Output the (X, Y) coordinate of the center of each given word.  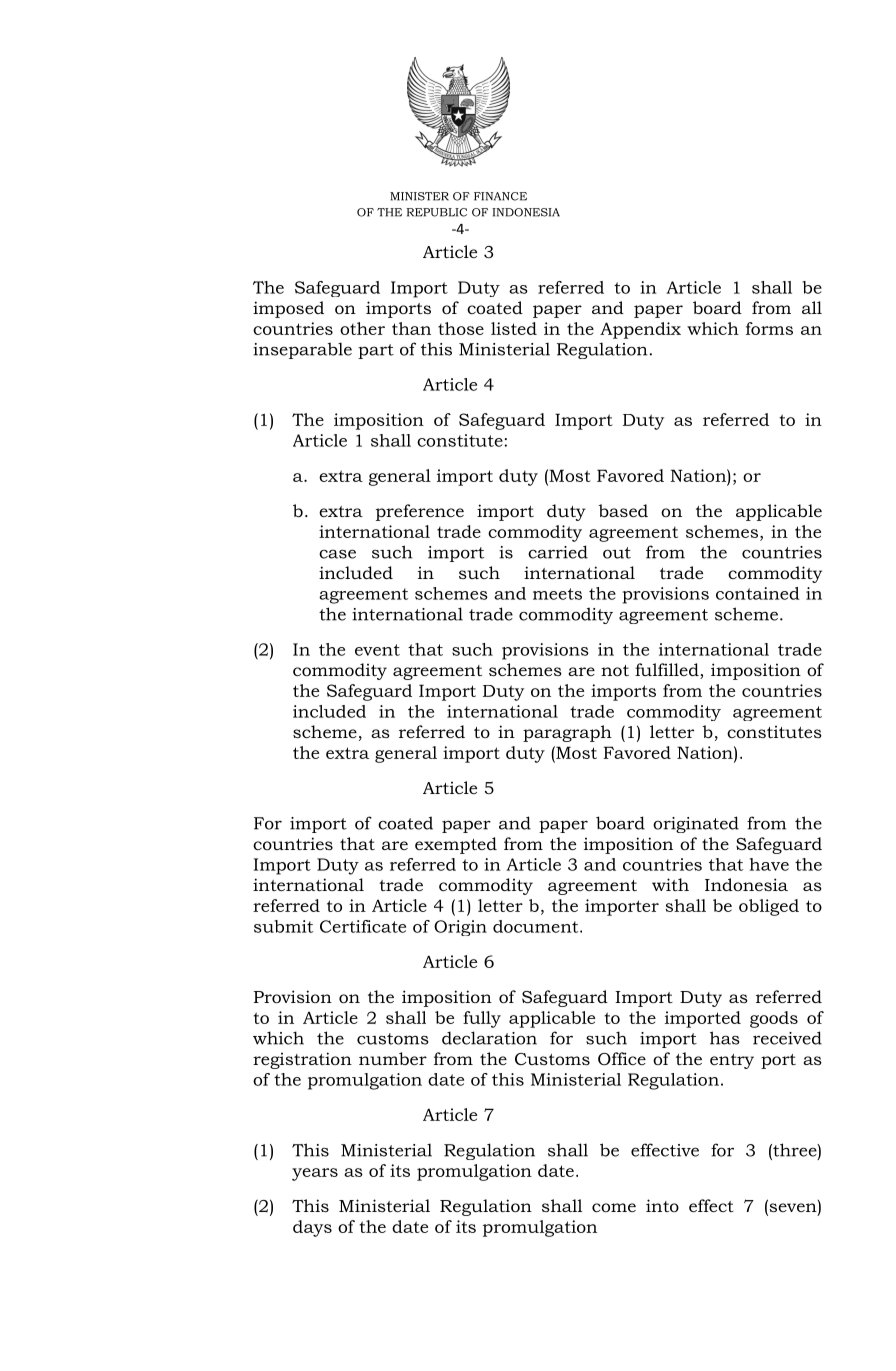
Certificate (363, 926)
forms (769, 328)
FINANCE (500, 196)
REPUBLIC (436, 212)
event (377, 650)
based (623, 510)
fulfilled (668, 671)
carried (558, 552)
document (537, 926)
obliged (769, 907)
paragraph (567, 733)
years (315, 1174)
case (337, 554)
